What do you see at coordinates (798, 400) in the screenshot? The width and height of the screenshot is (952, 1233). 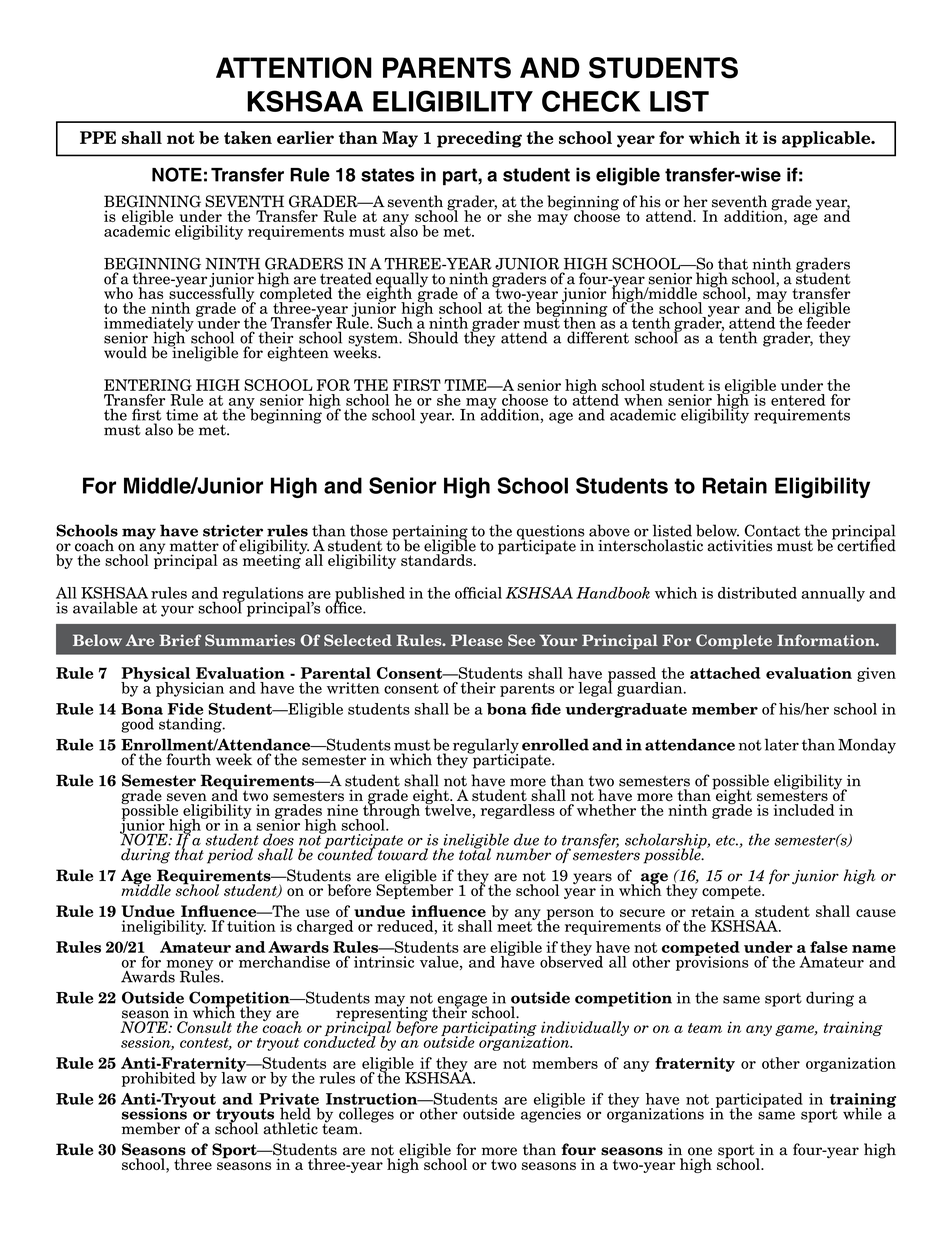 I see `entered` at bounding box center [798, 400].
